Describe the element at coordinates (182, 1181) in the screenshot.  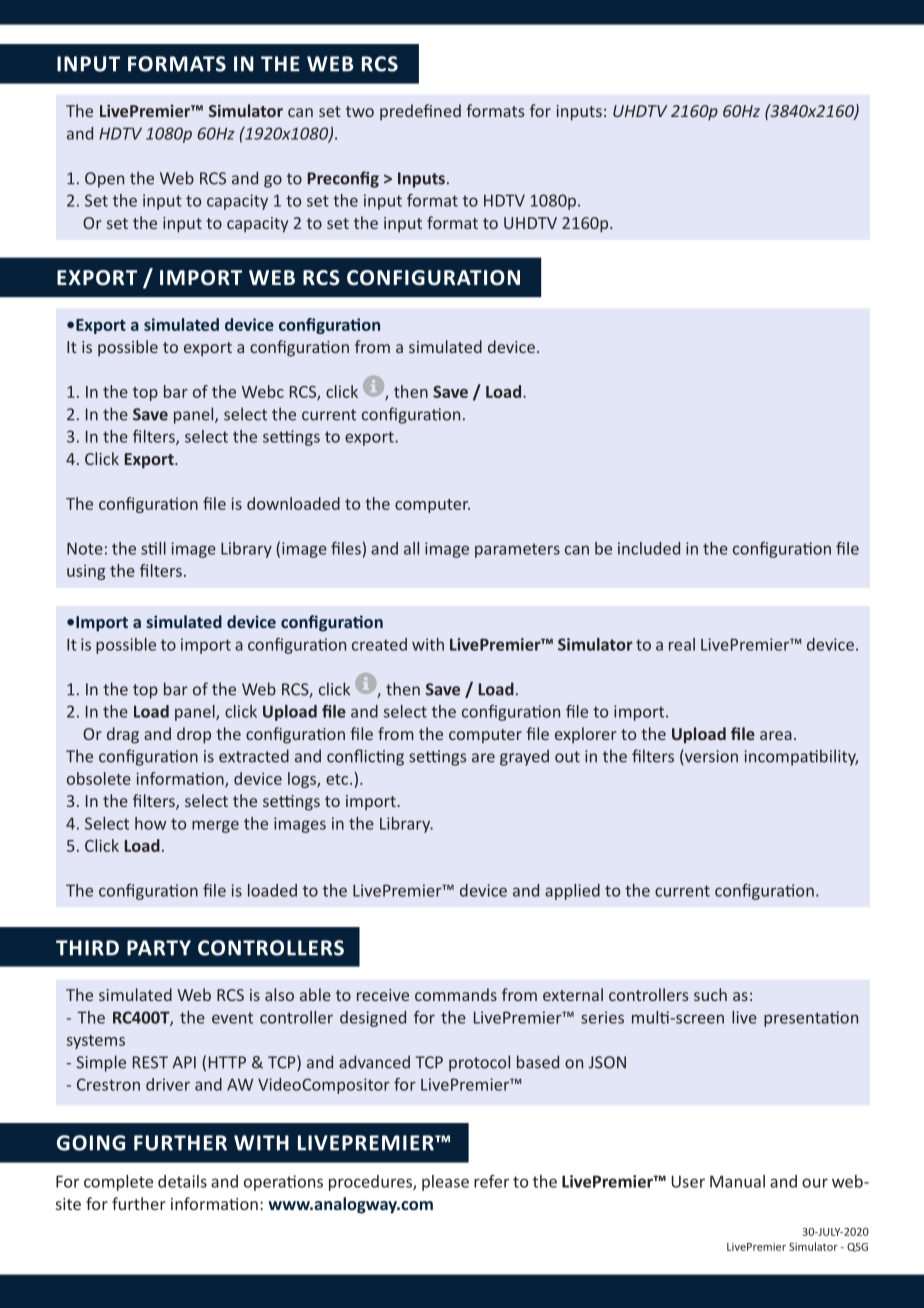
I see `details` at that location.
